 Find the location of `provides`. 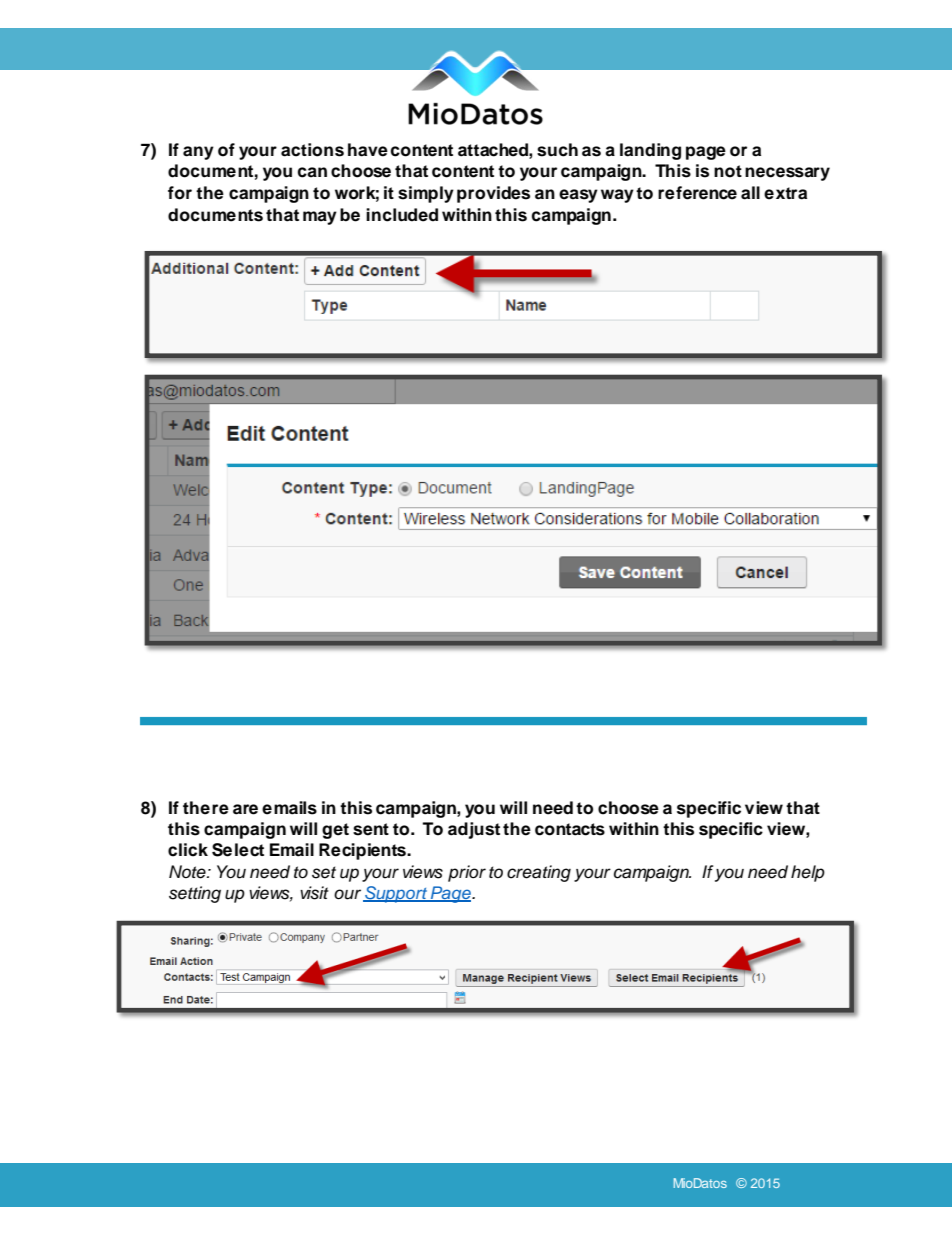

provides is located at coordinates (493, 194).
